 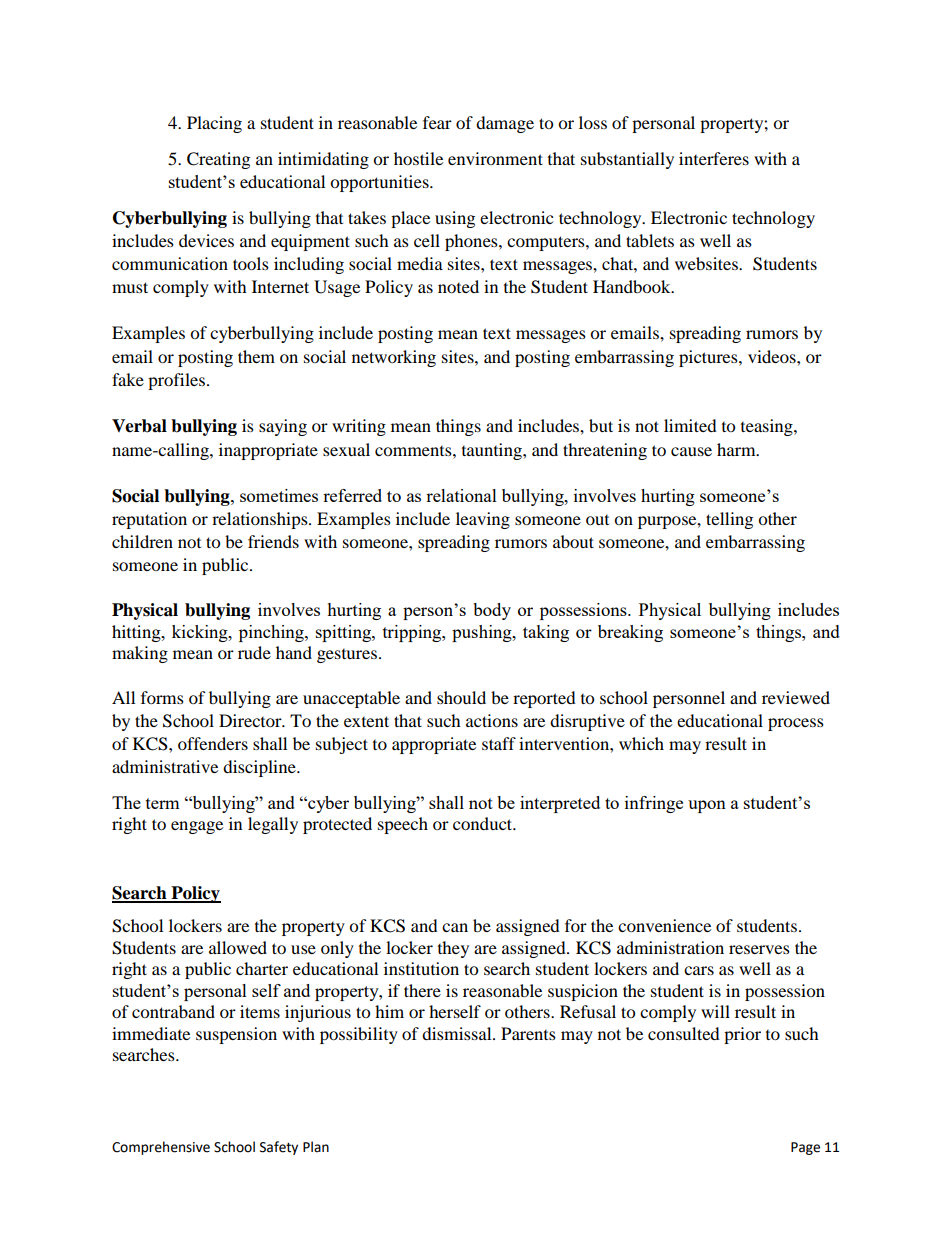 I want to click on Comprehensive, so click(x=161, y=1148).
